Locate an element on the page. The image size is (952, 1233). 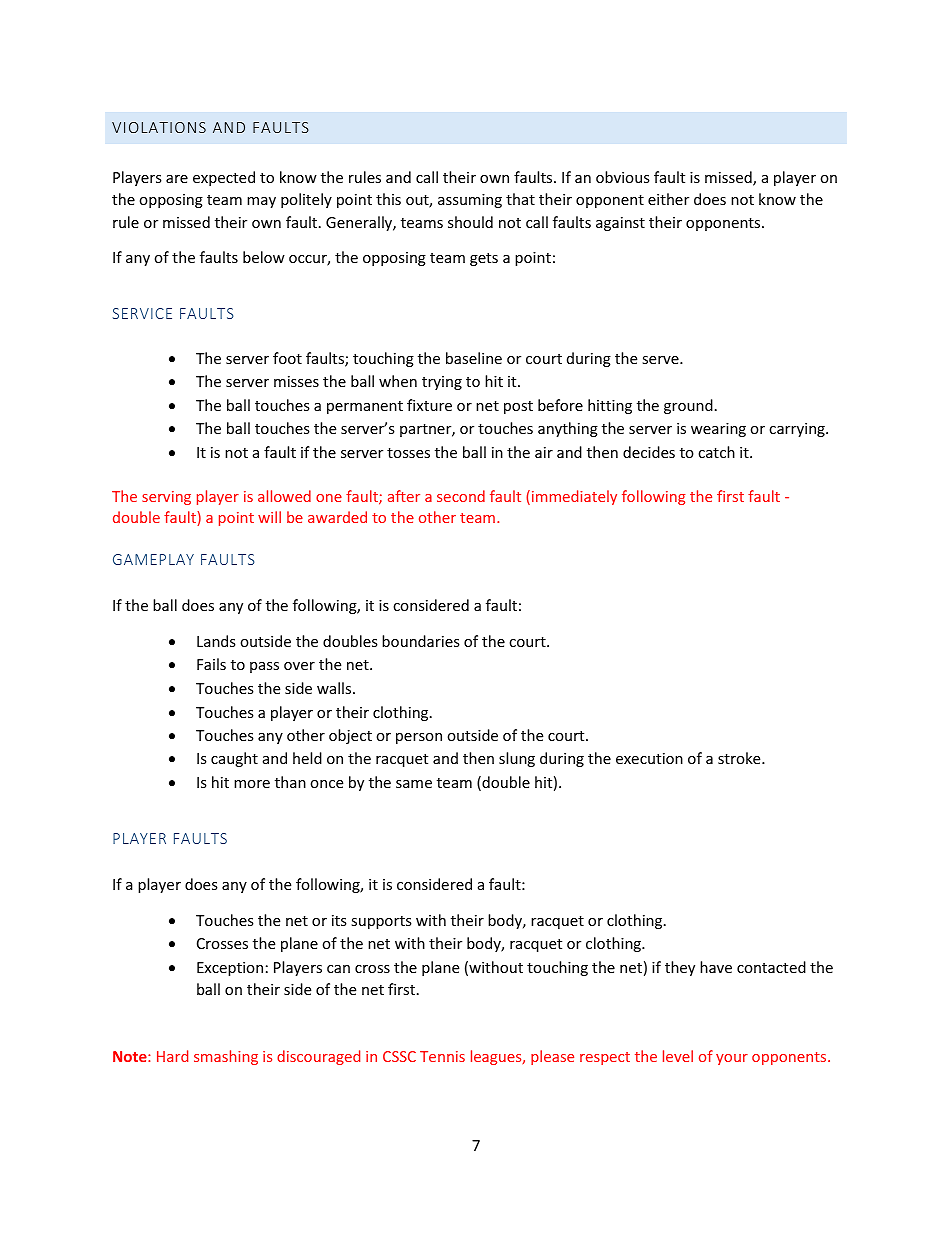
same is located at coordinates (414, 784).
